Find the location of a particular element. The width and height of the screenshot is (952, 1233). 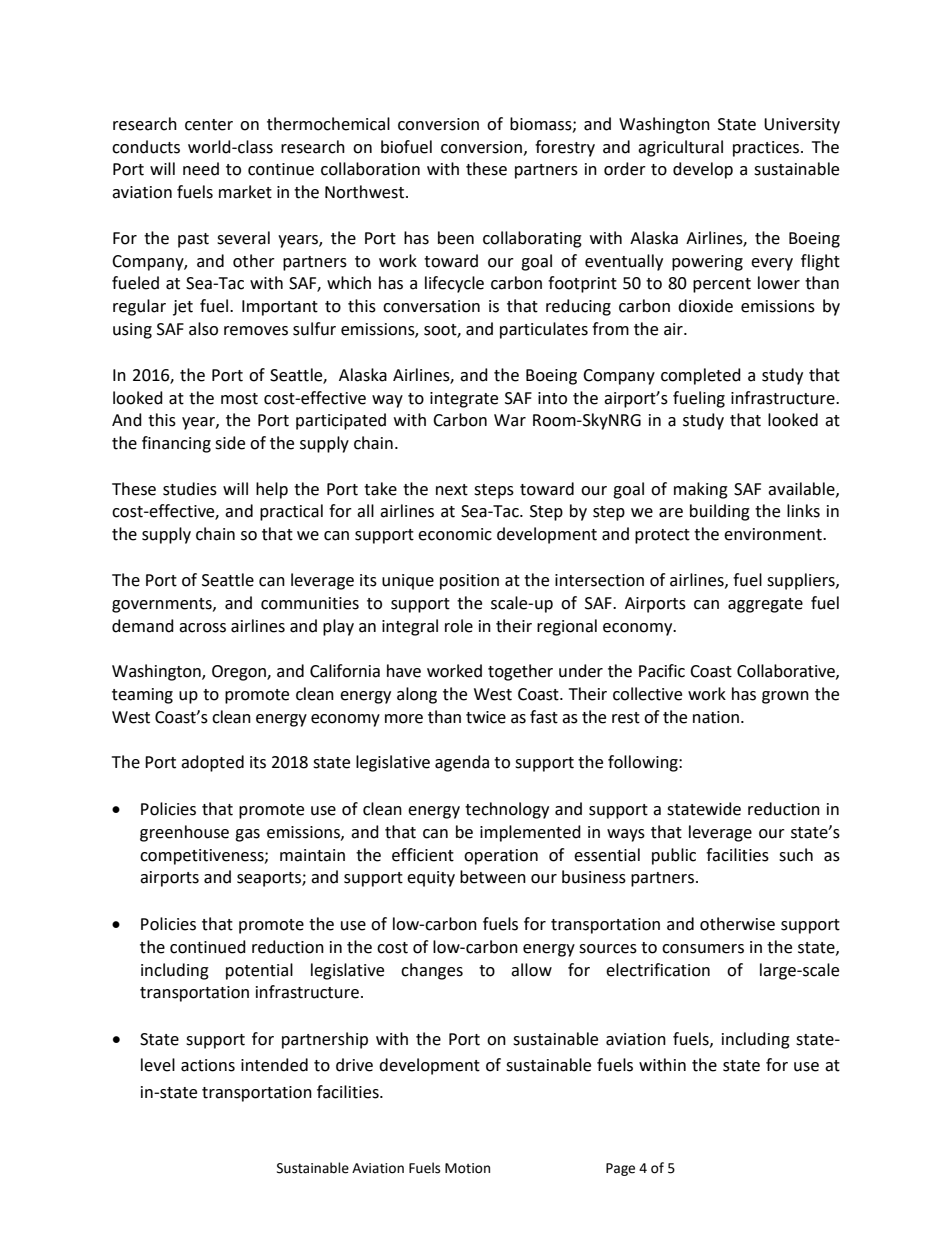

consumers is located at coordinates (703, 949).
